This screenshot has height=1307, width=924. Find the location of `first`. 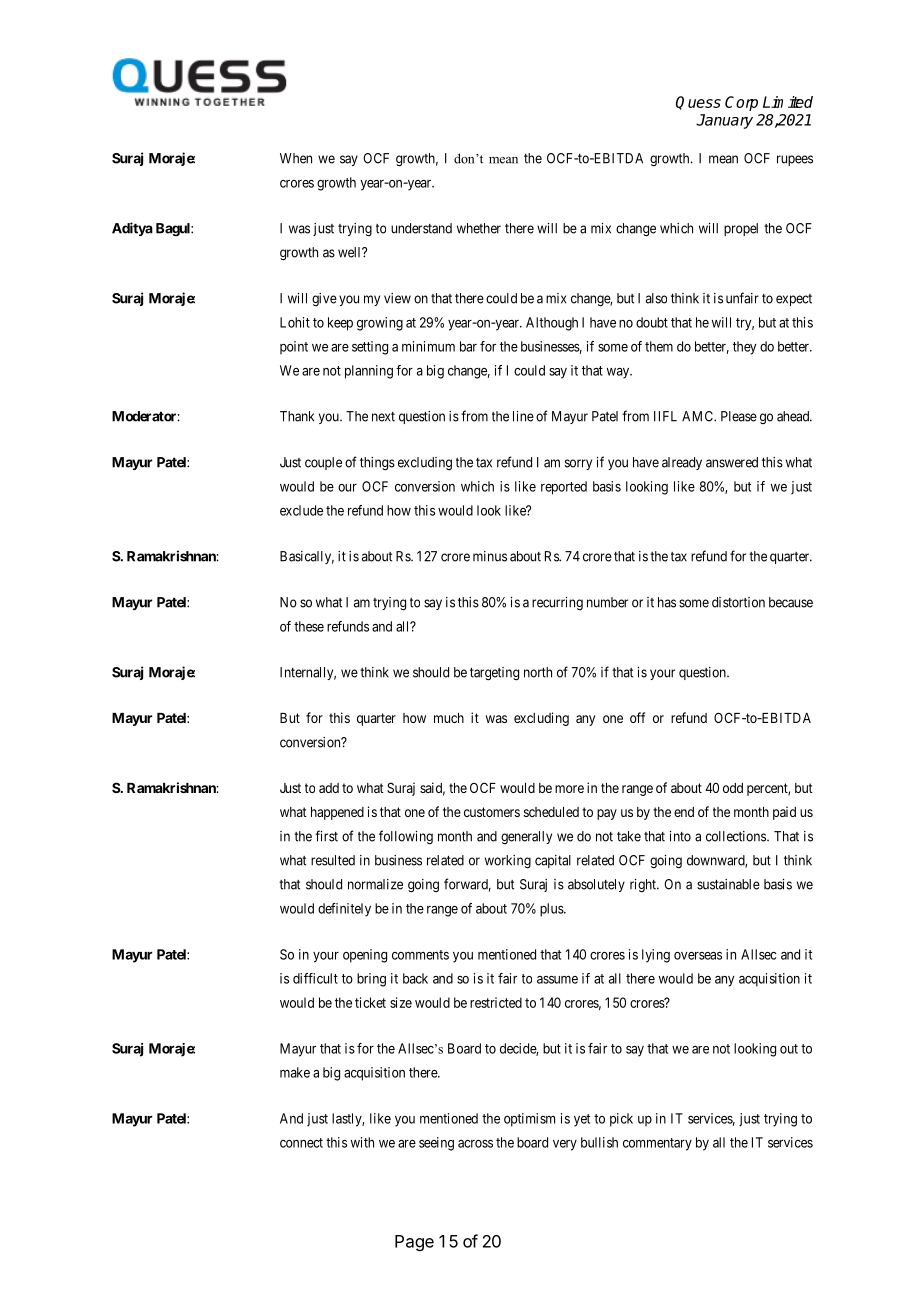

first is located at coordinates (326, 836).
